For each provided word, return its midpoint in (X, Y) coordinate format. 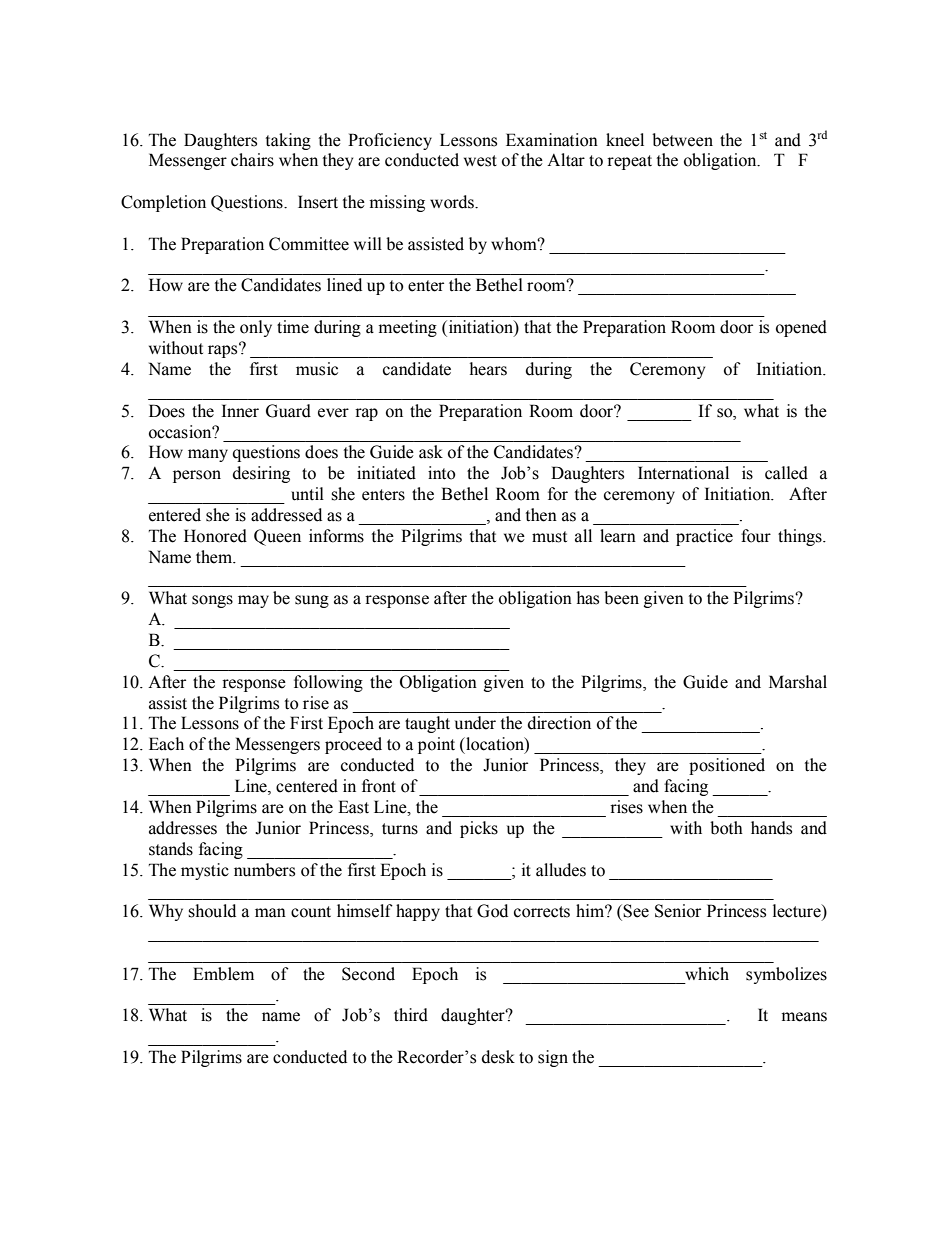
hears (488, 369)
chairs (252, 160)
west (480, 161)
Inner (240, 411)
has (588, 598)
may (253, 601)
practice (704, 537)
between (682, 140)
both (726, 828)
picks (479, 829)
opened (801, 328)
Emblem (223, 974)
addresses (183, 828)
